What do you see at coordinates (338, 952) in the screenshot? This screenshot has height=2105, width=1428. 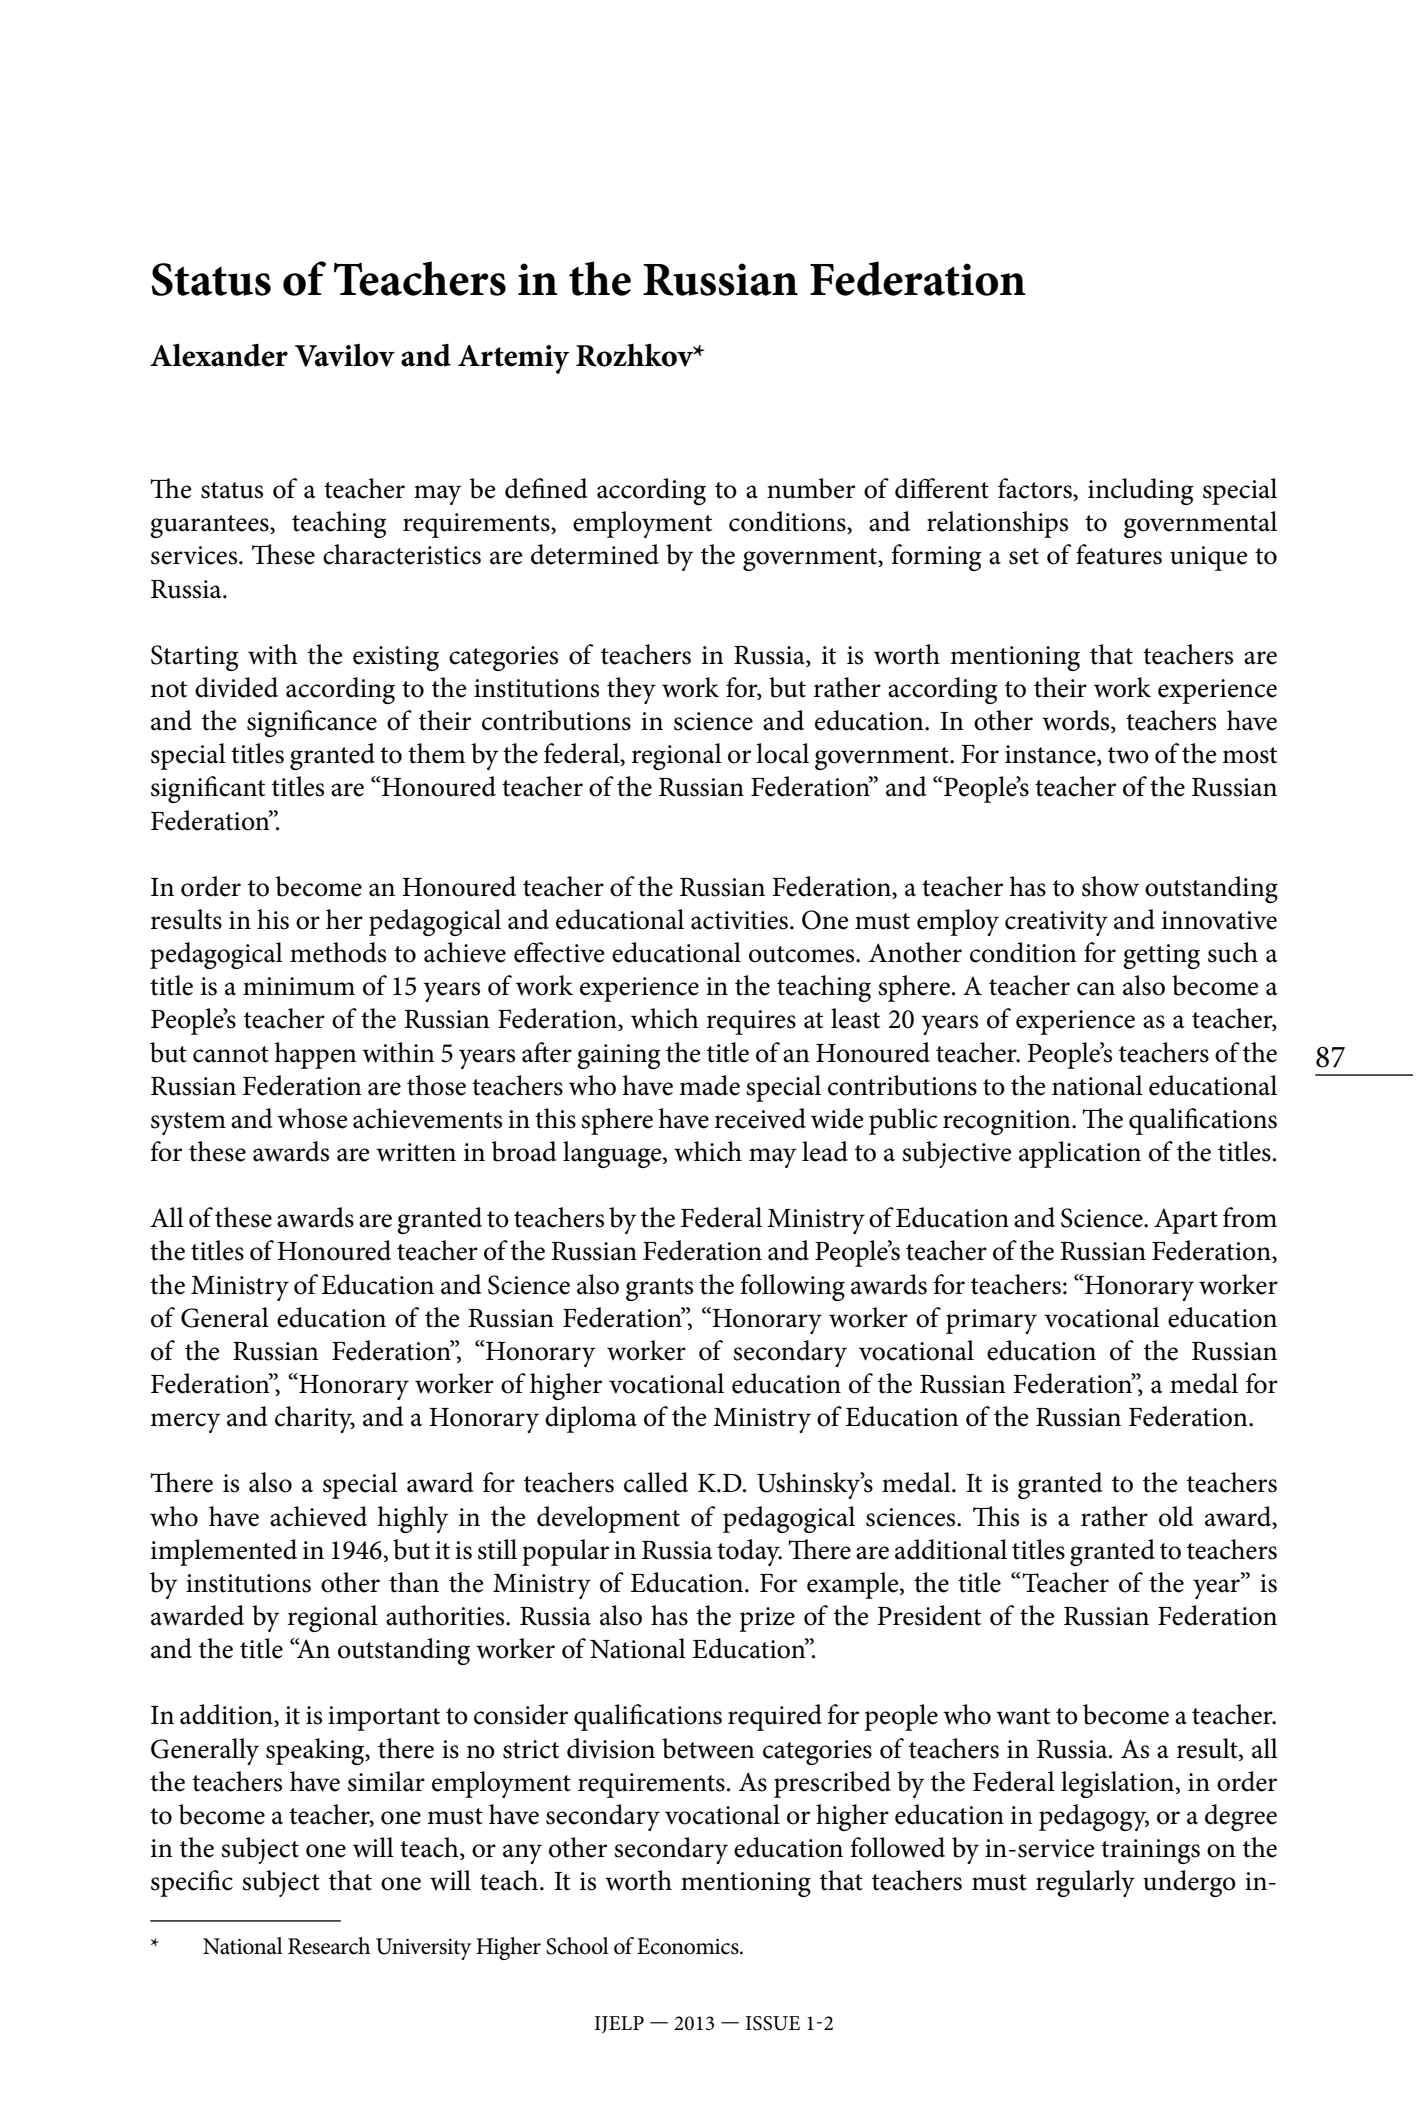 I see `methods` at bounding box center [338, 952].
